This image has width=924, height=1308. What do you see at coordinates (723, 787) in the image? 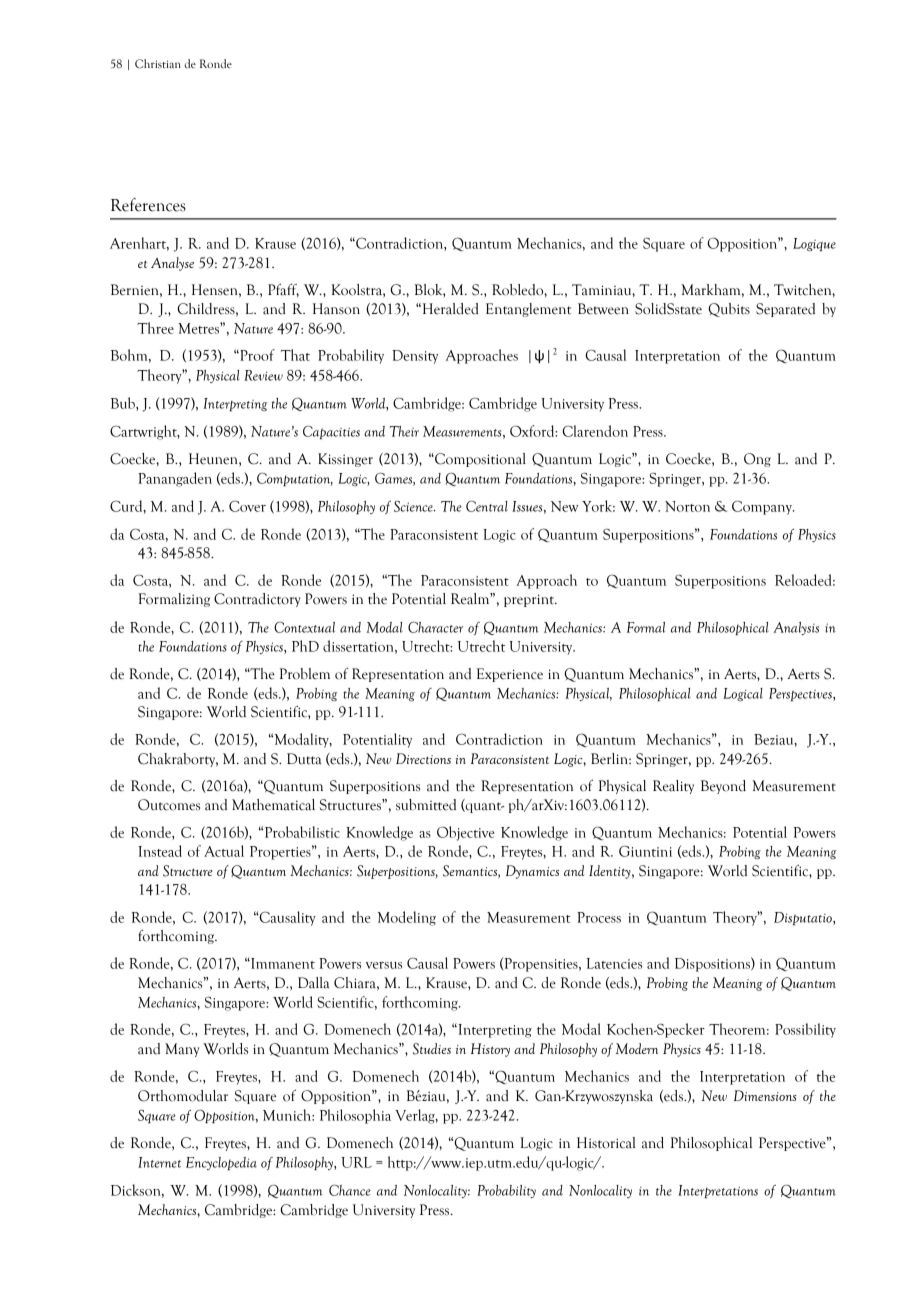
I see `Beyond` at bounding box center [723, 787].
